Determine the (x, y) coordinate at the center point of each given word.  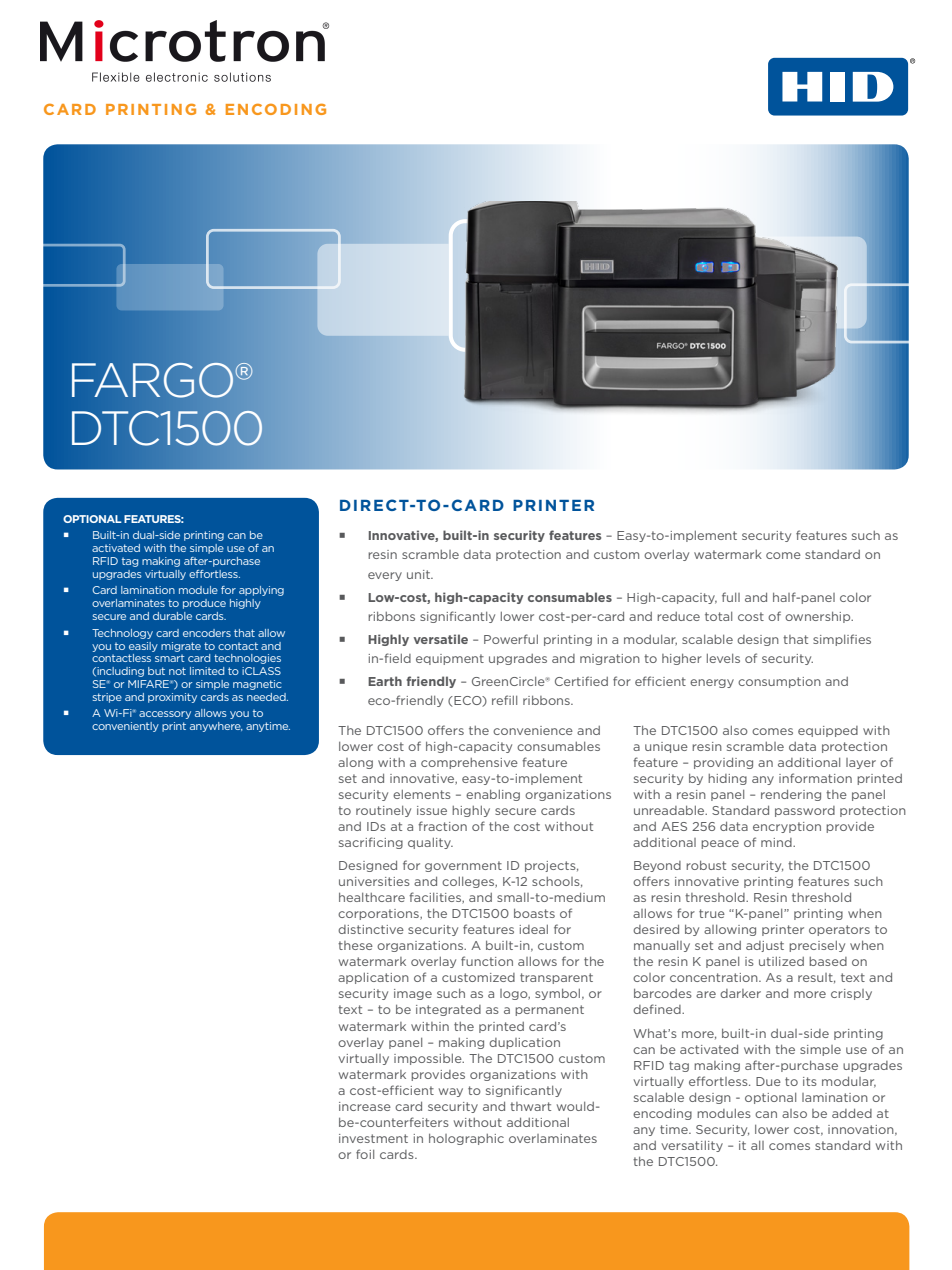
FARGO (154, 380)
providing (723, 763)
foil (365, 1154)
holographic (466, 1139)
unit (419, 574)
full (731, 597)
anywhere (216, 727)
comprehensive (469, 763)
